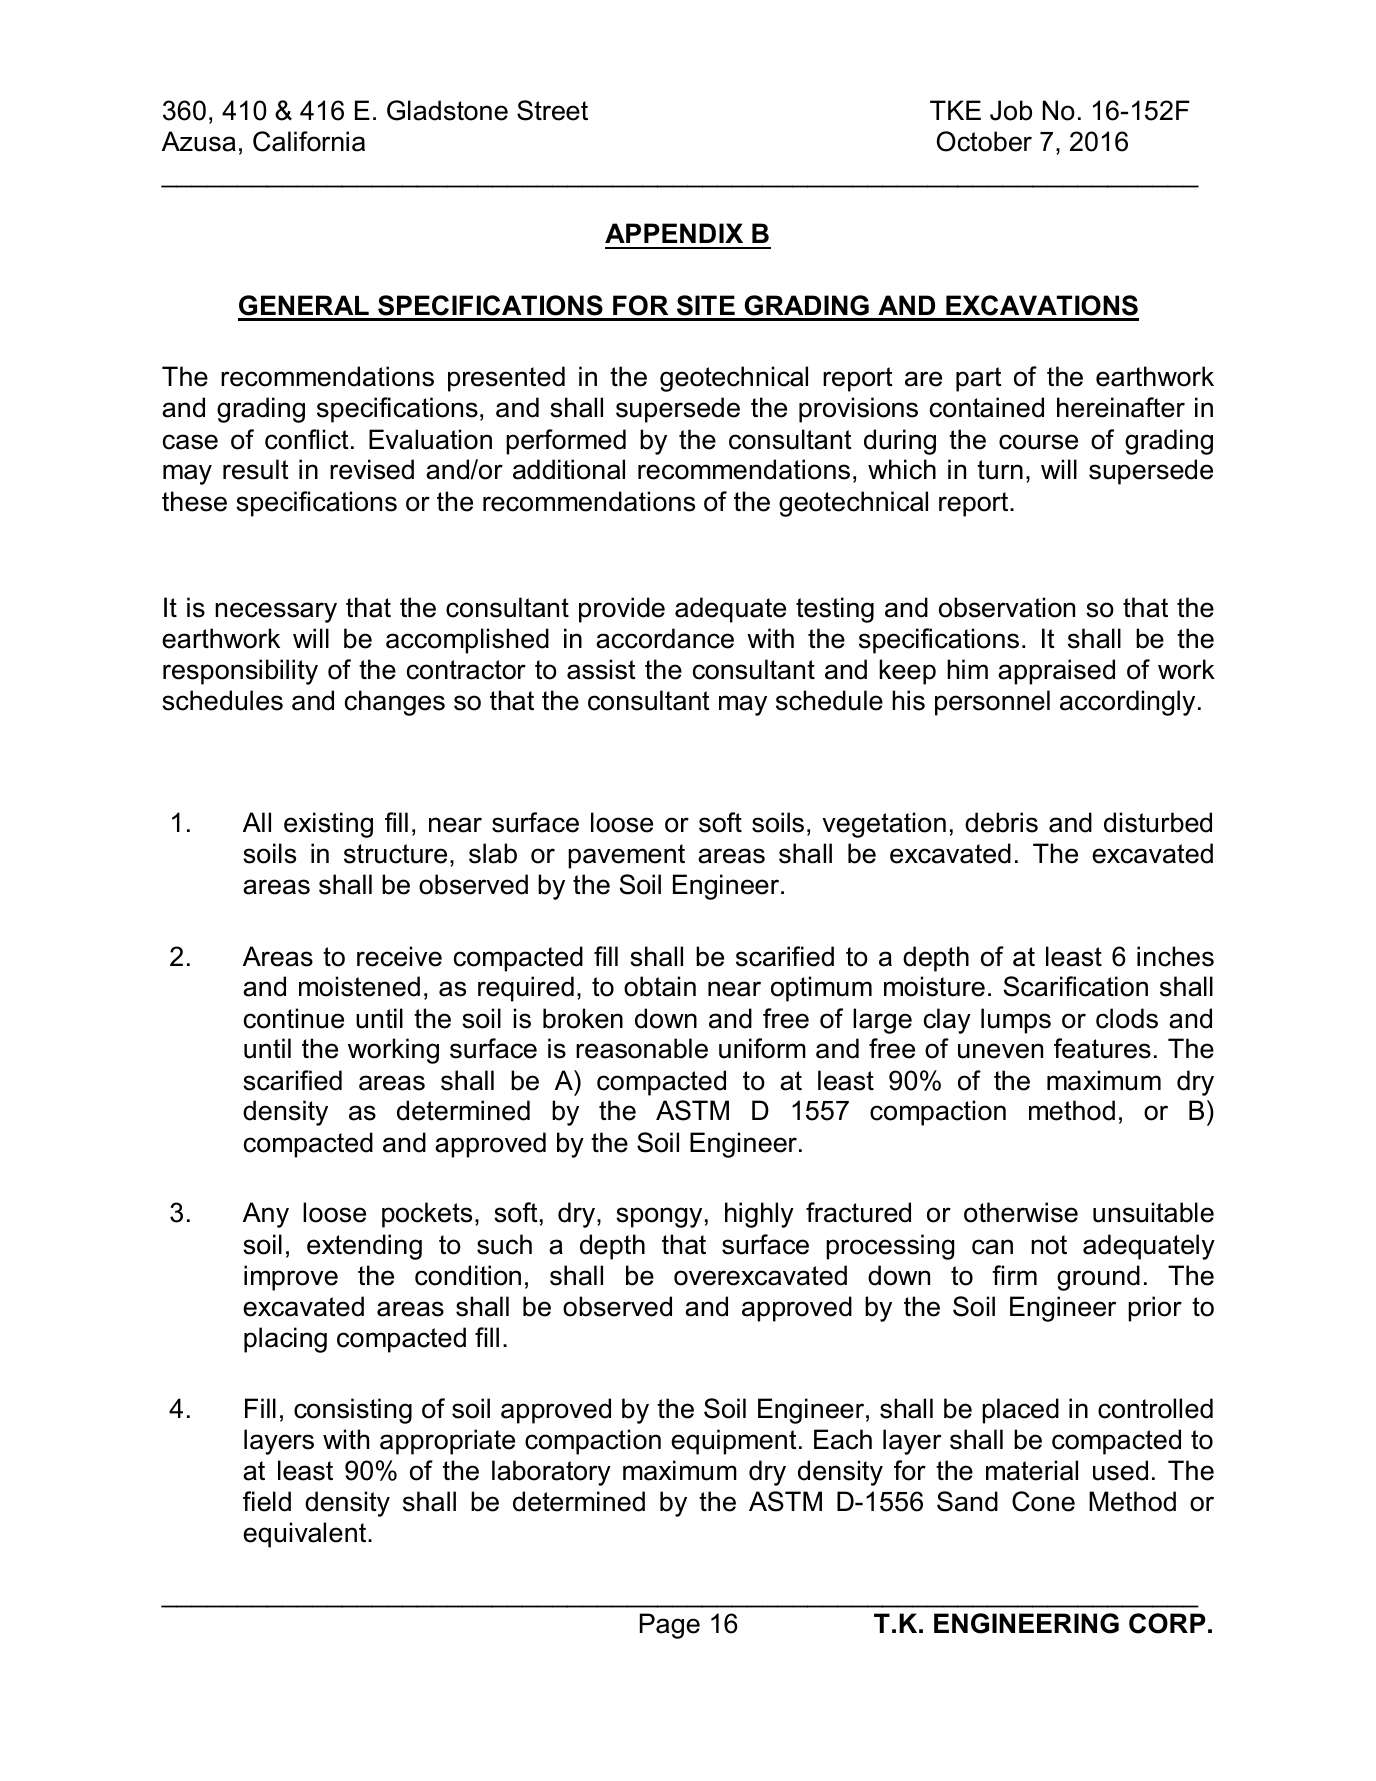  Describe the element at coordinates (626, 856) in the screenshot. I see `pavement` at that location.
